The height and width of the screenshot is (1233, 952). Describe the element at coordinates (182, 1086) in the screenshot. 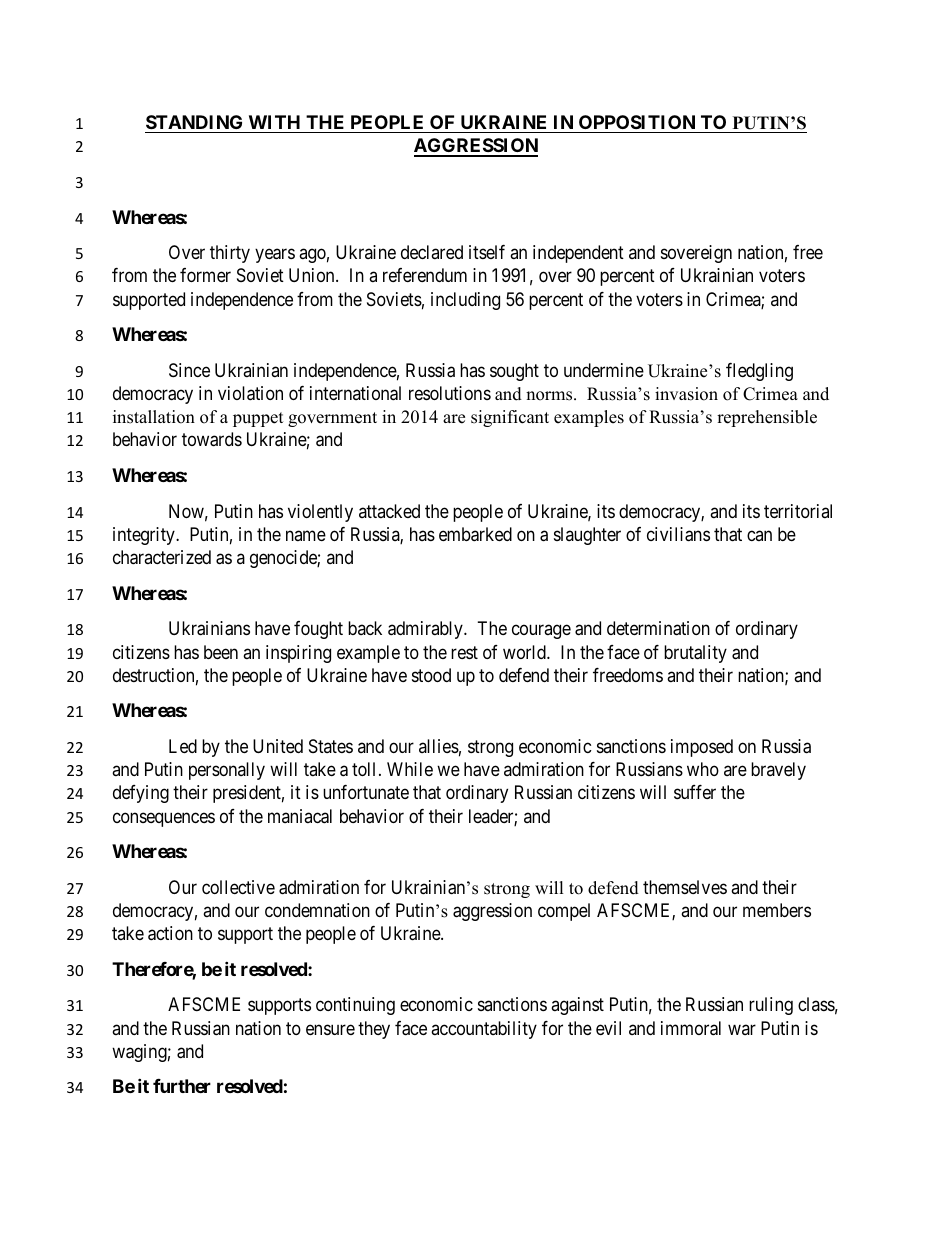

I see `further` at that location.
